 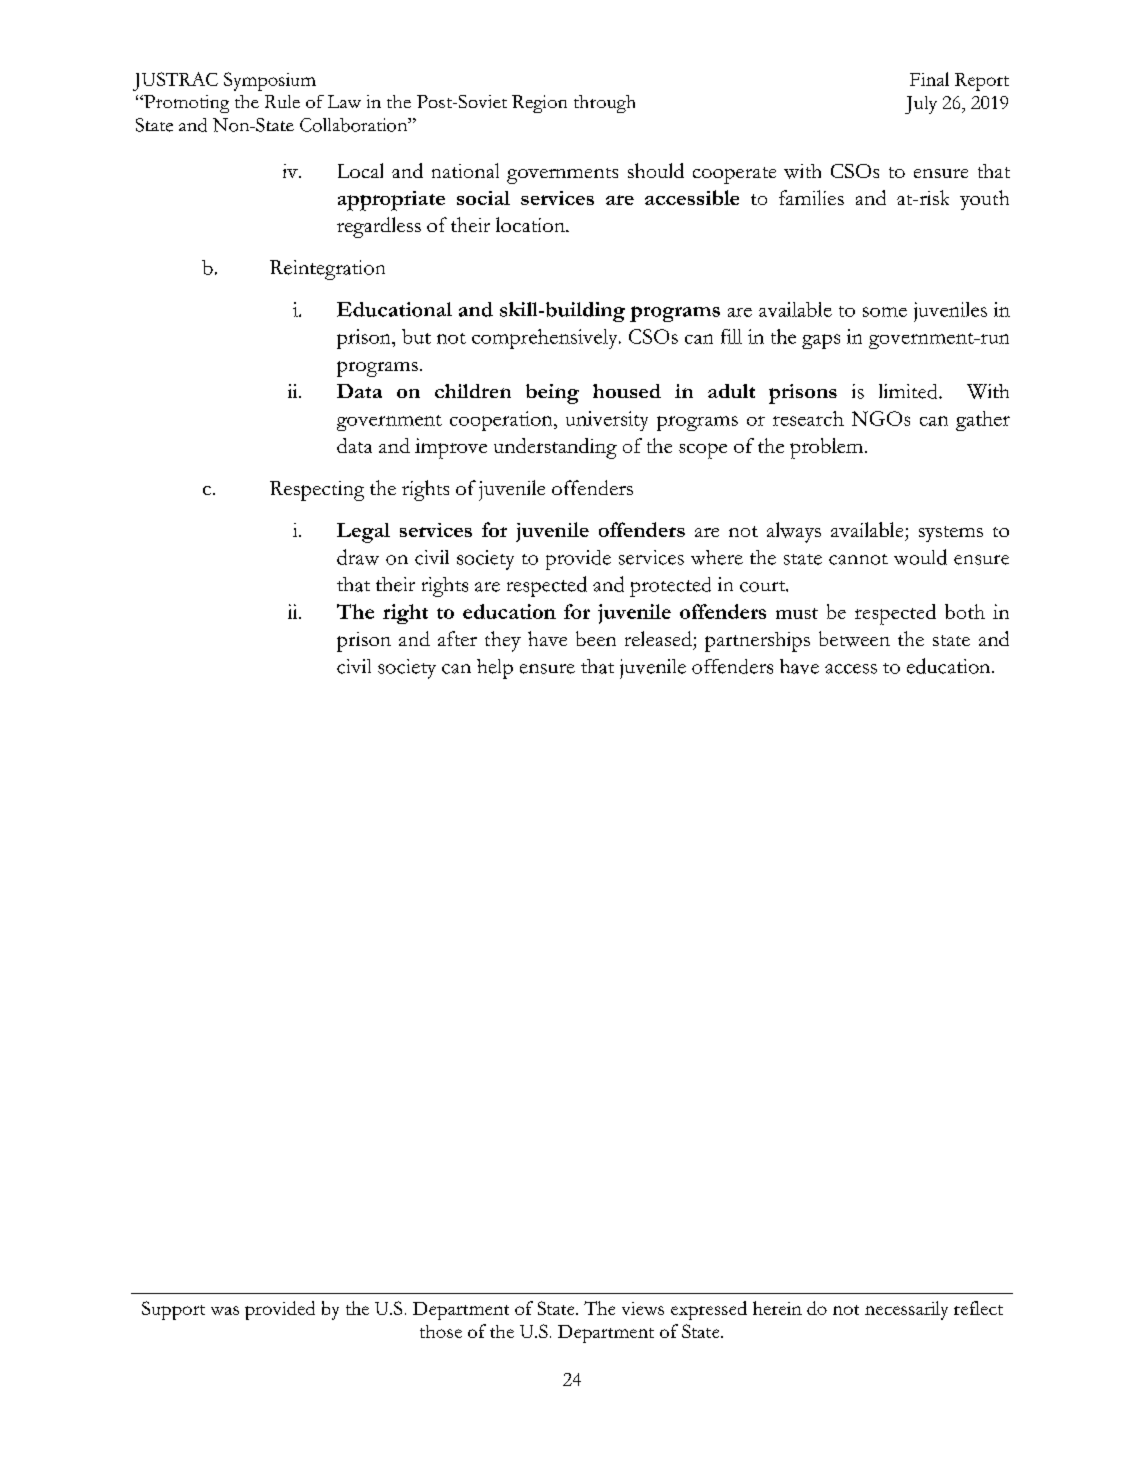 What do you see at coordinates (604, 104) in the image?
I see `through` at bounding box center [604, 104].
